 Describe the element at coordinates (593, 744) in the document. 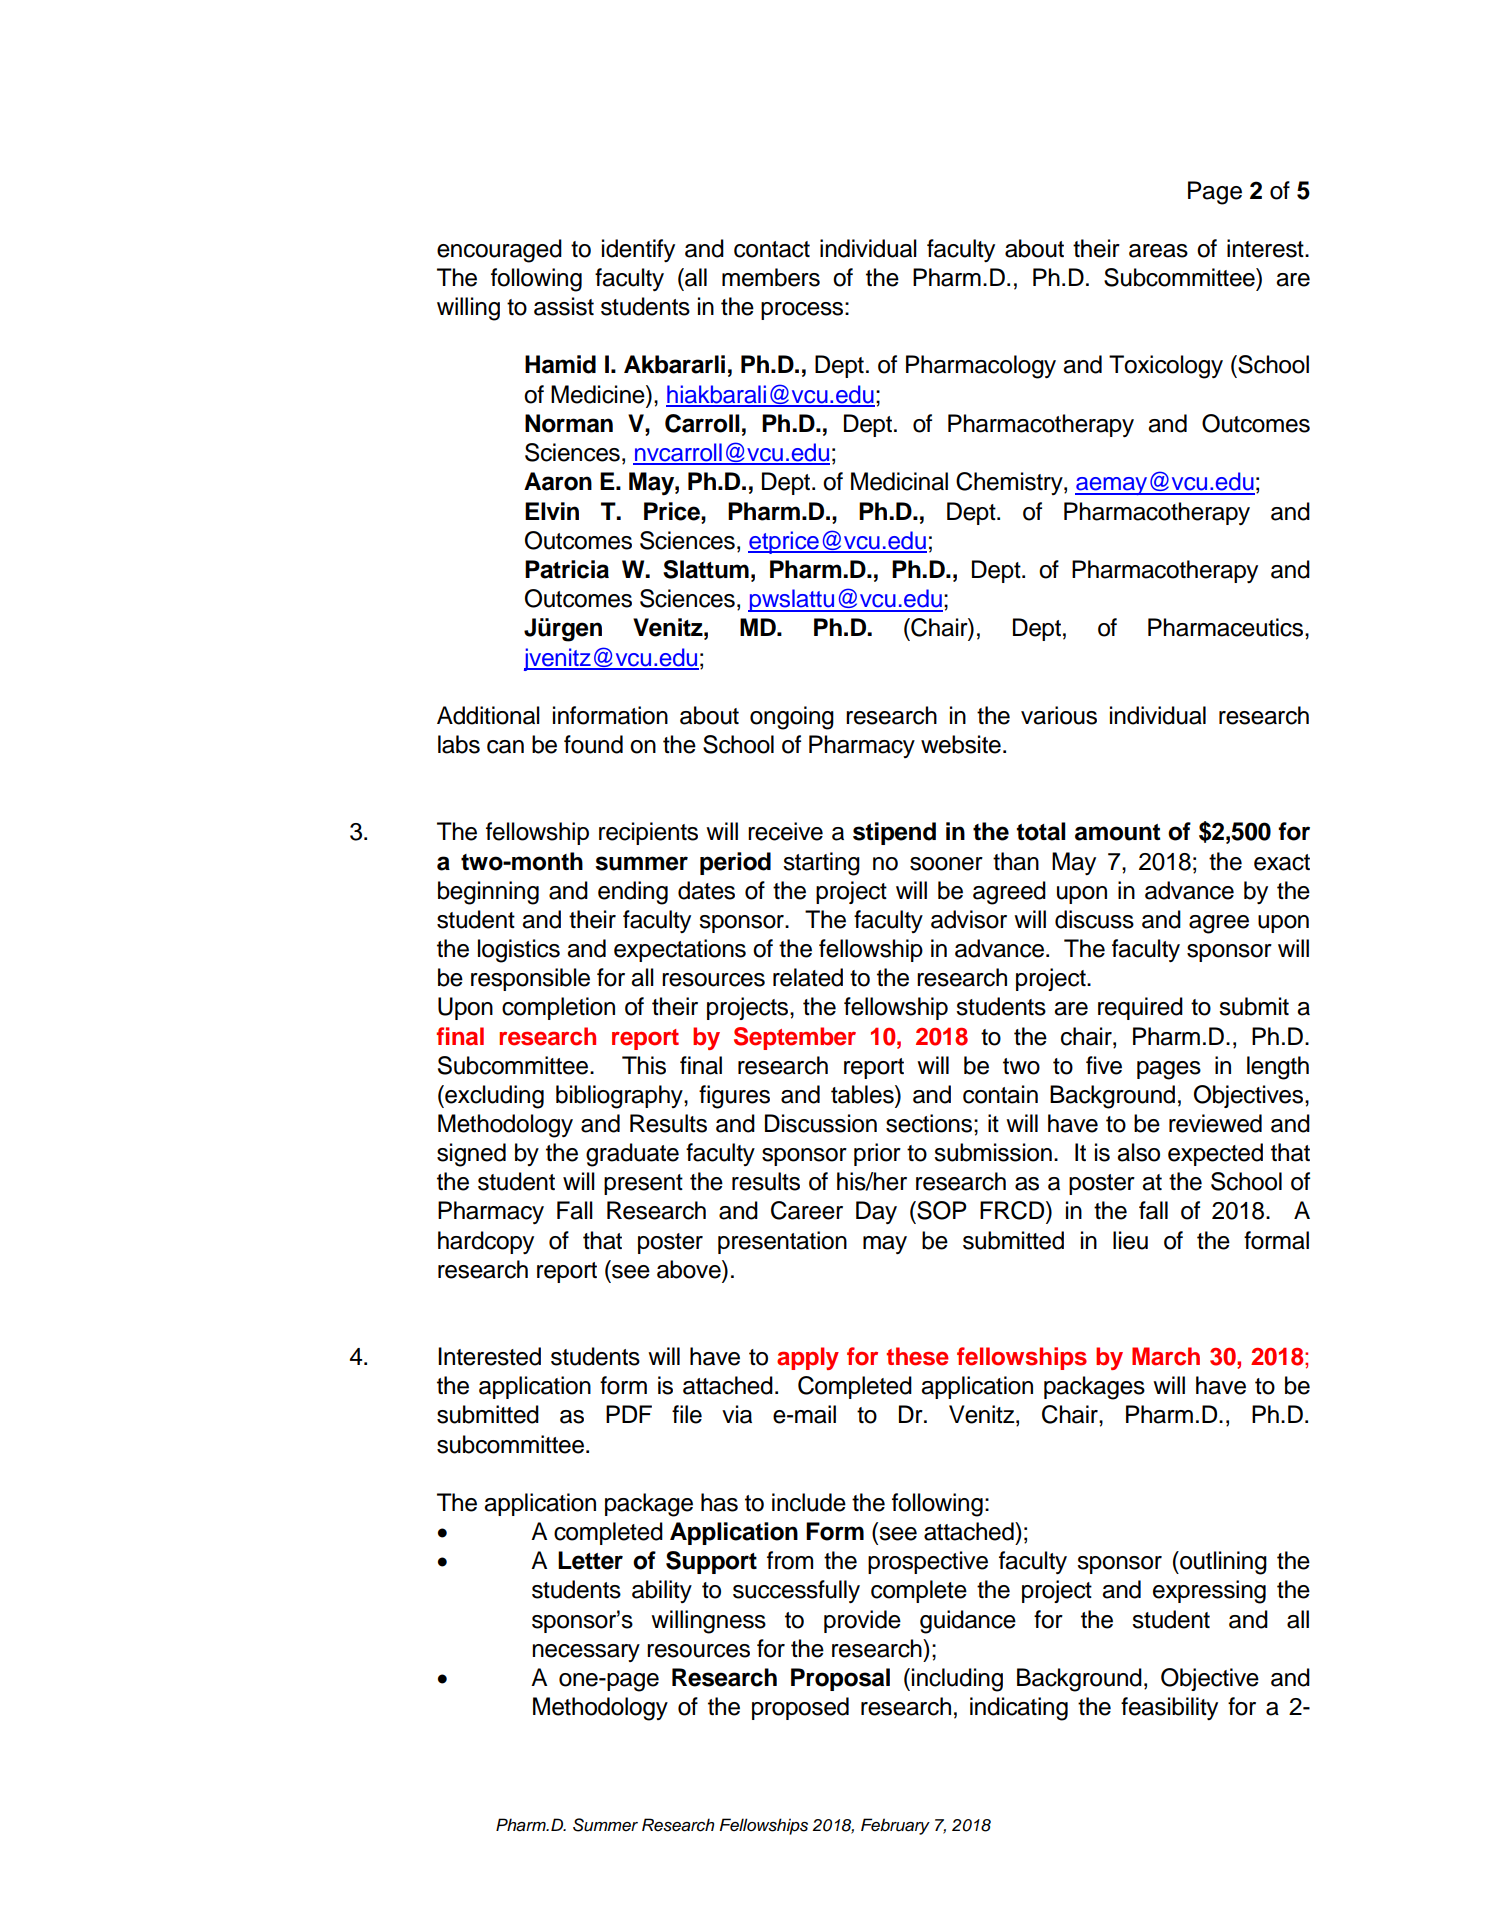

I see `found` at that location.
